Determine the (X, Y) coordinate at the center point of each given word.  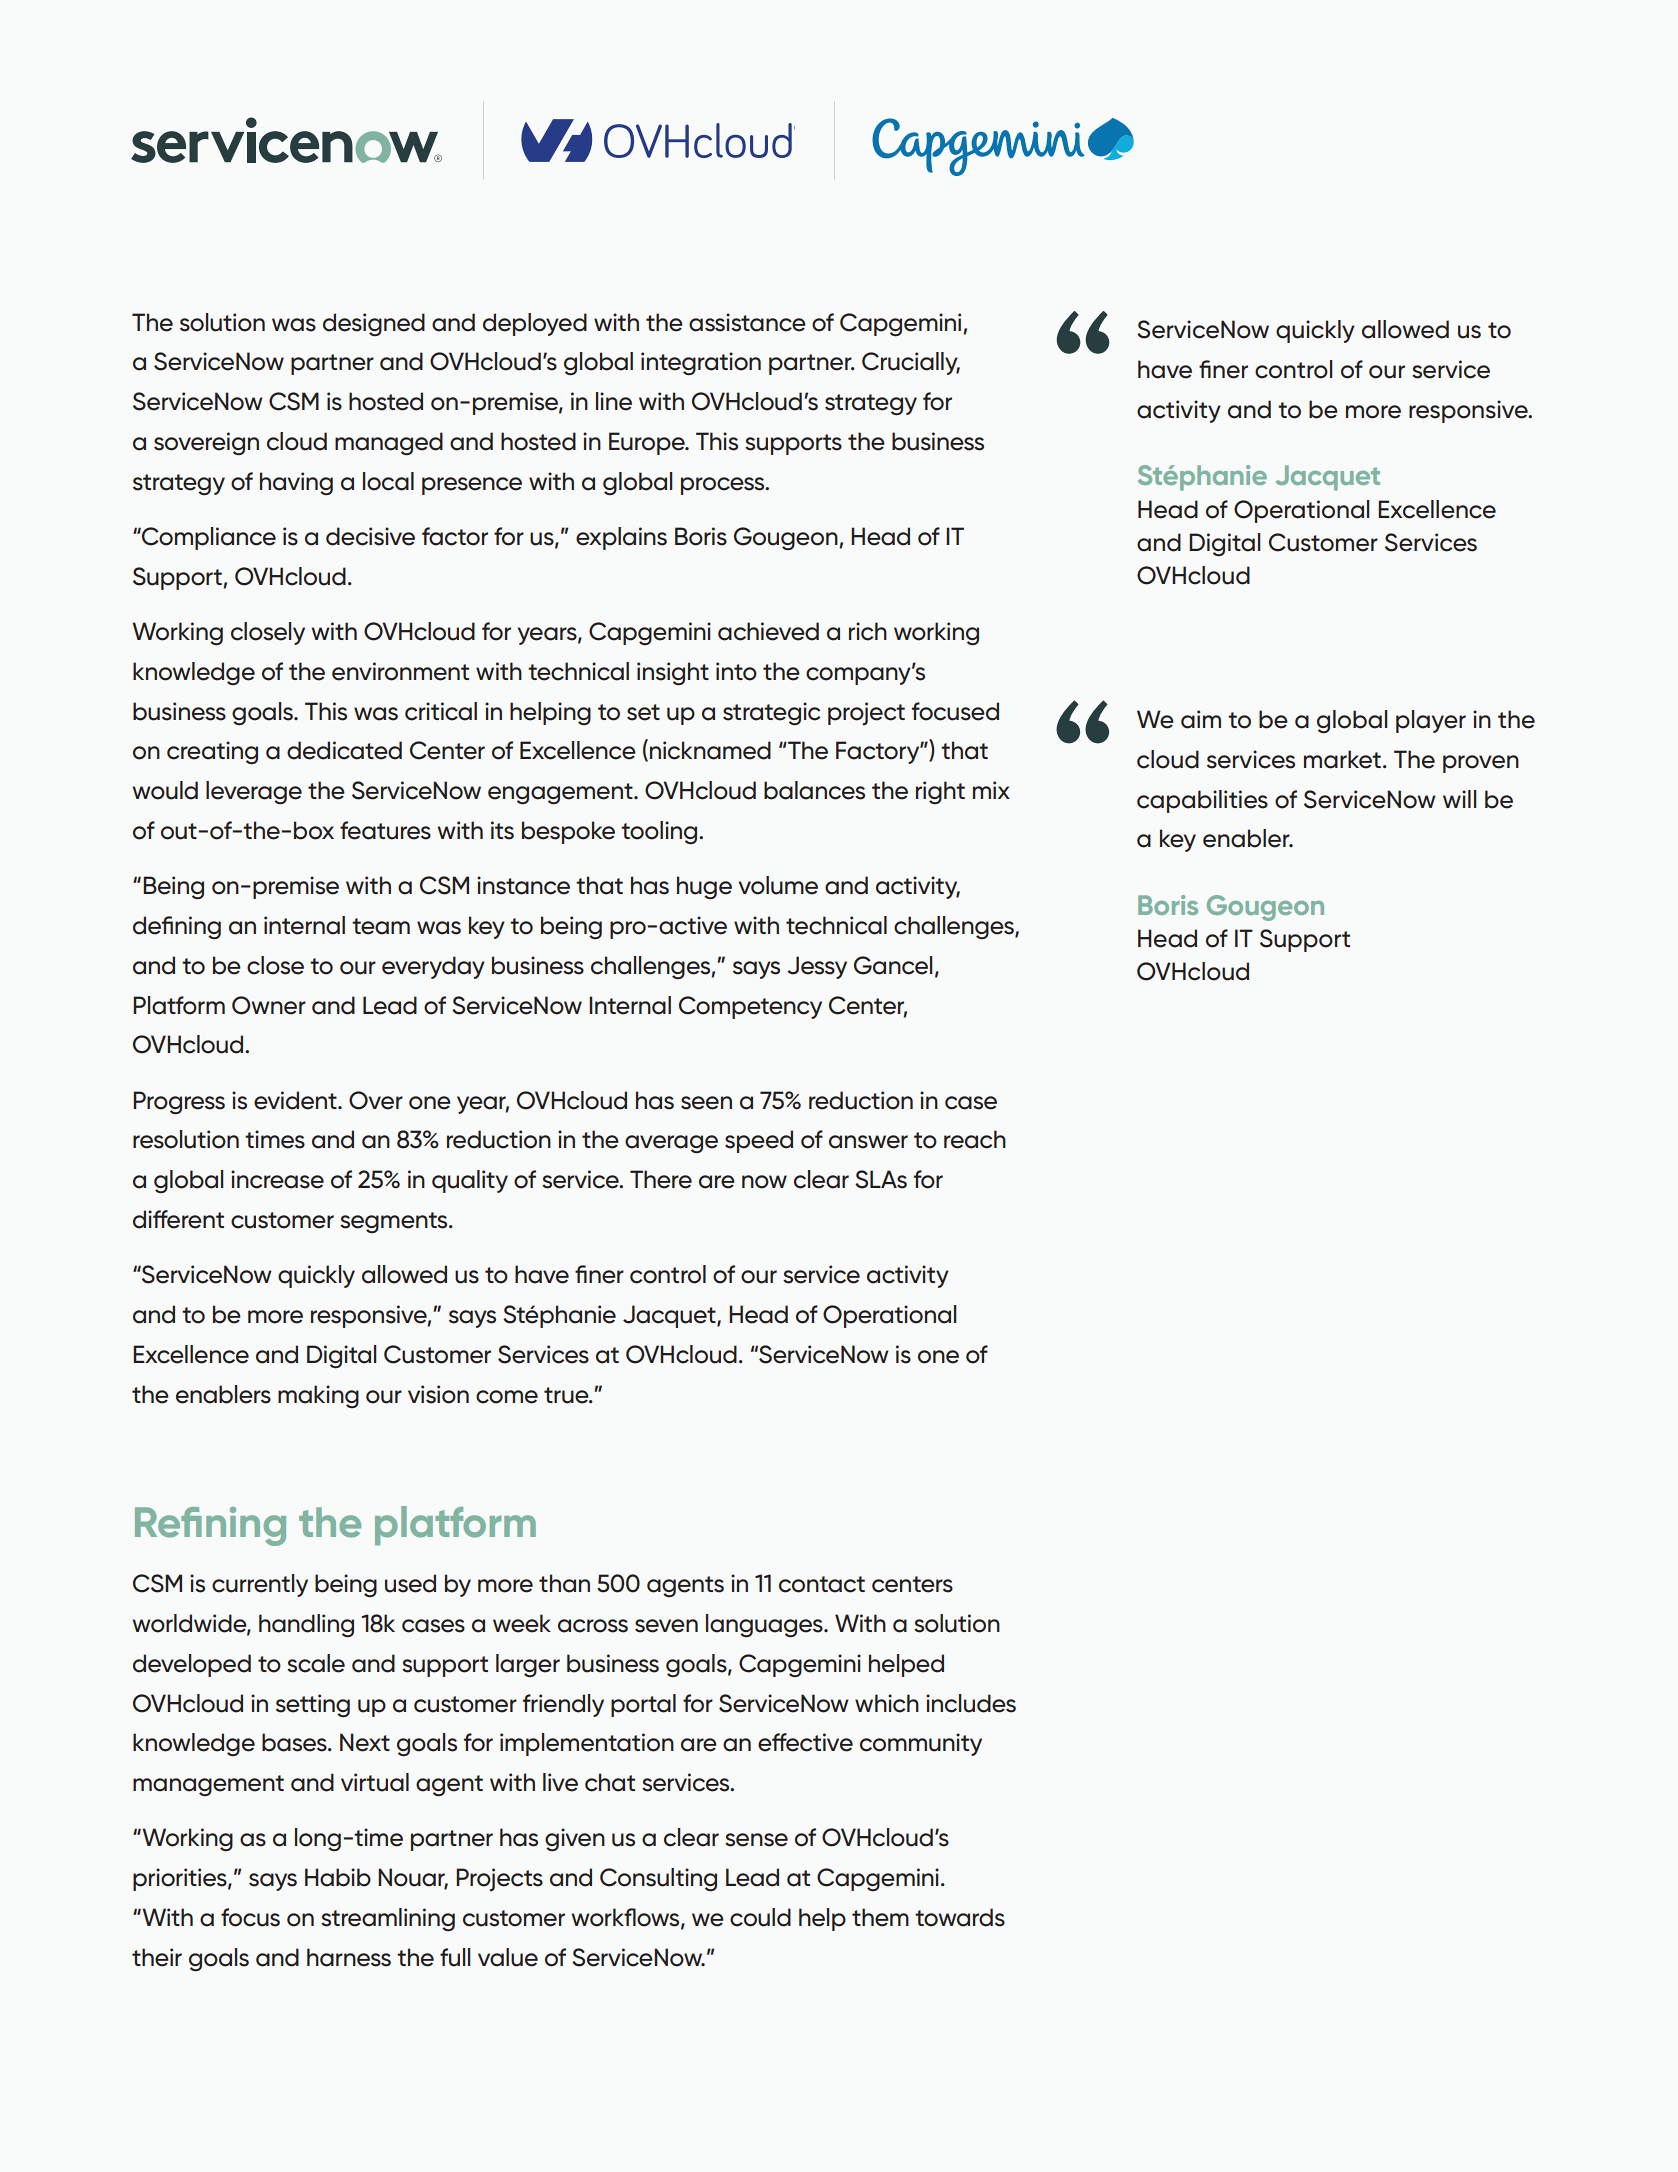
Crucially (911, 363)
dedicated (344, 750)
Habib (338, 1877)
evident (296, 1100)
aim (1201, 719)
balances (814, 790)
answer (868, 1142)
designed (374, 324)
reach (975, 1139)
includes (971, 1703)
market (1342, 759)
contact (822, 1584)
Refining (210, 1526)
